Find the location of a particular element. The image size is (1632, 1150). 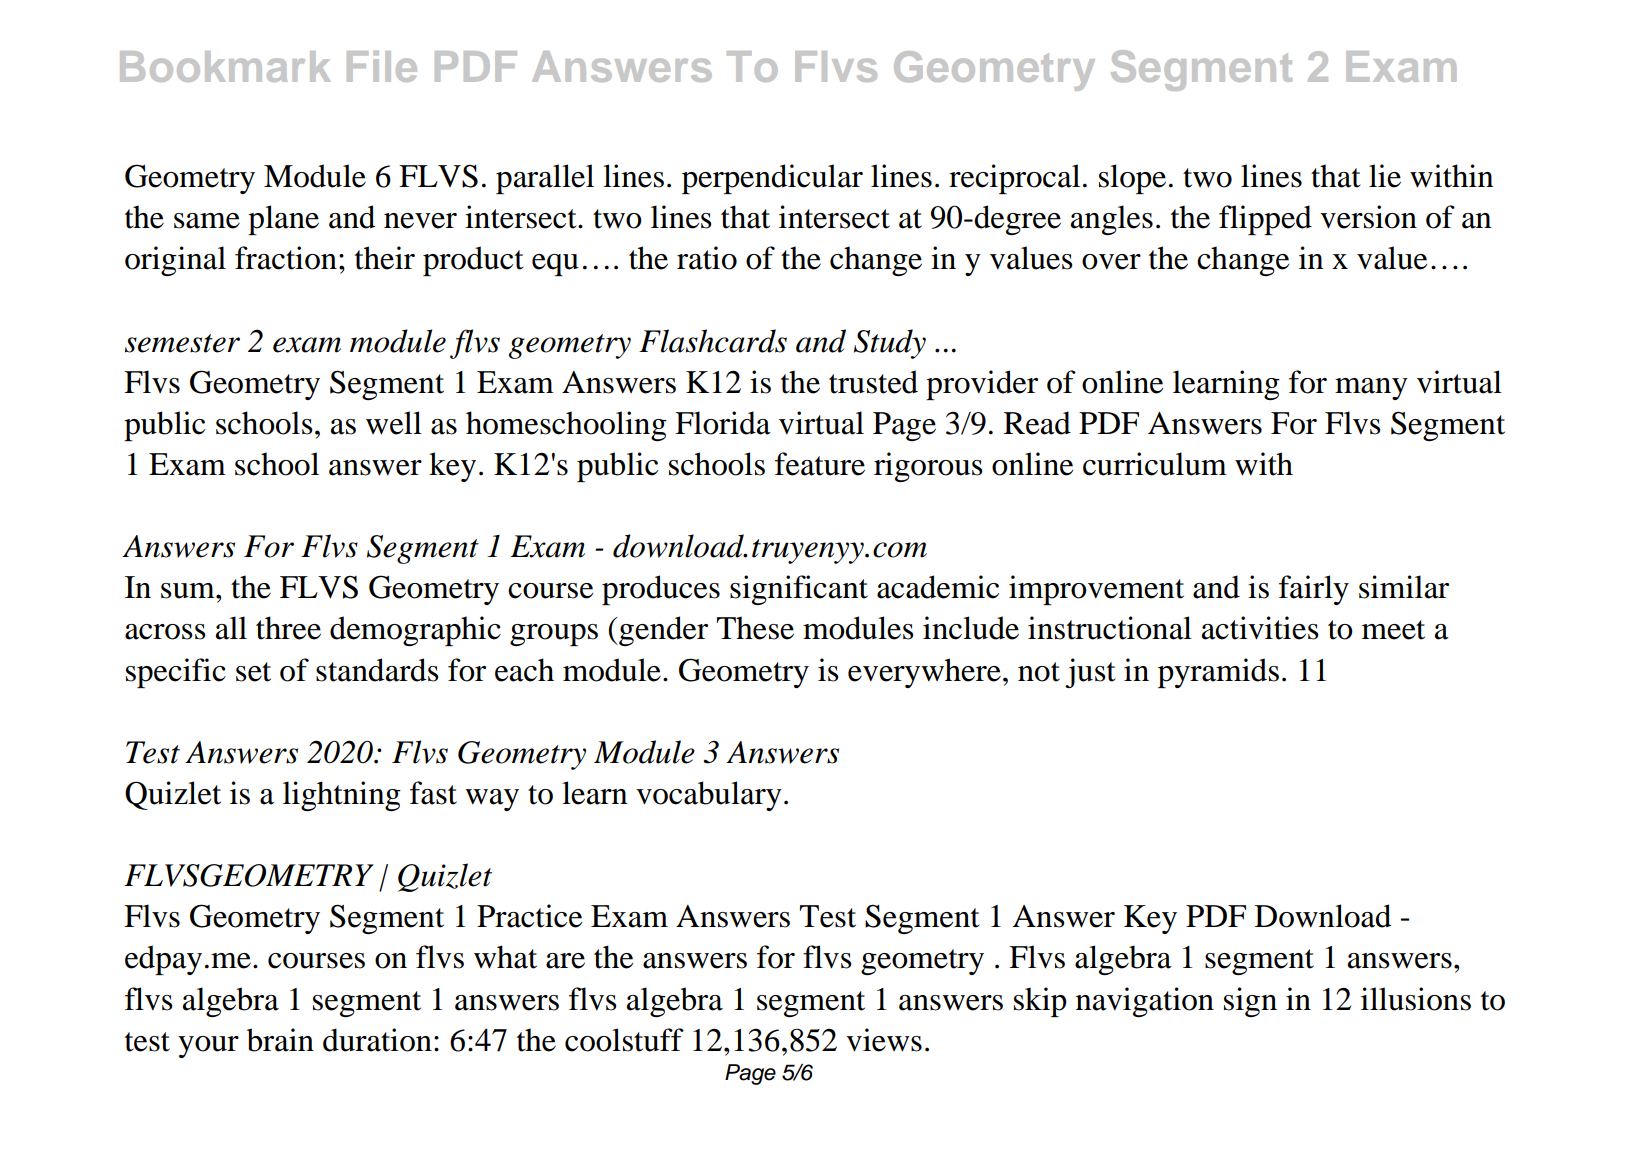

produces is located at coordinates (661, 590).
